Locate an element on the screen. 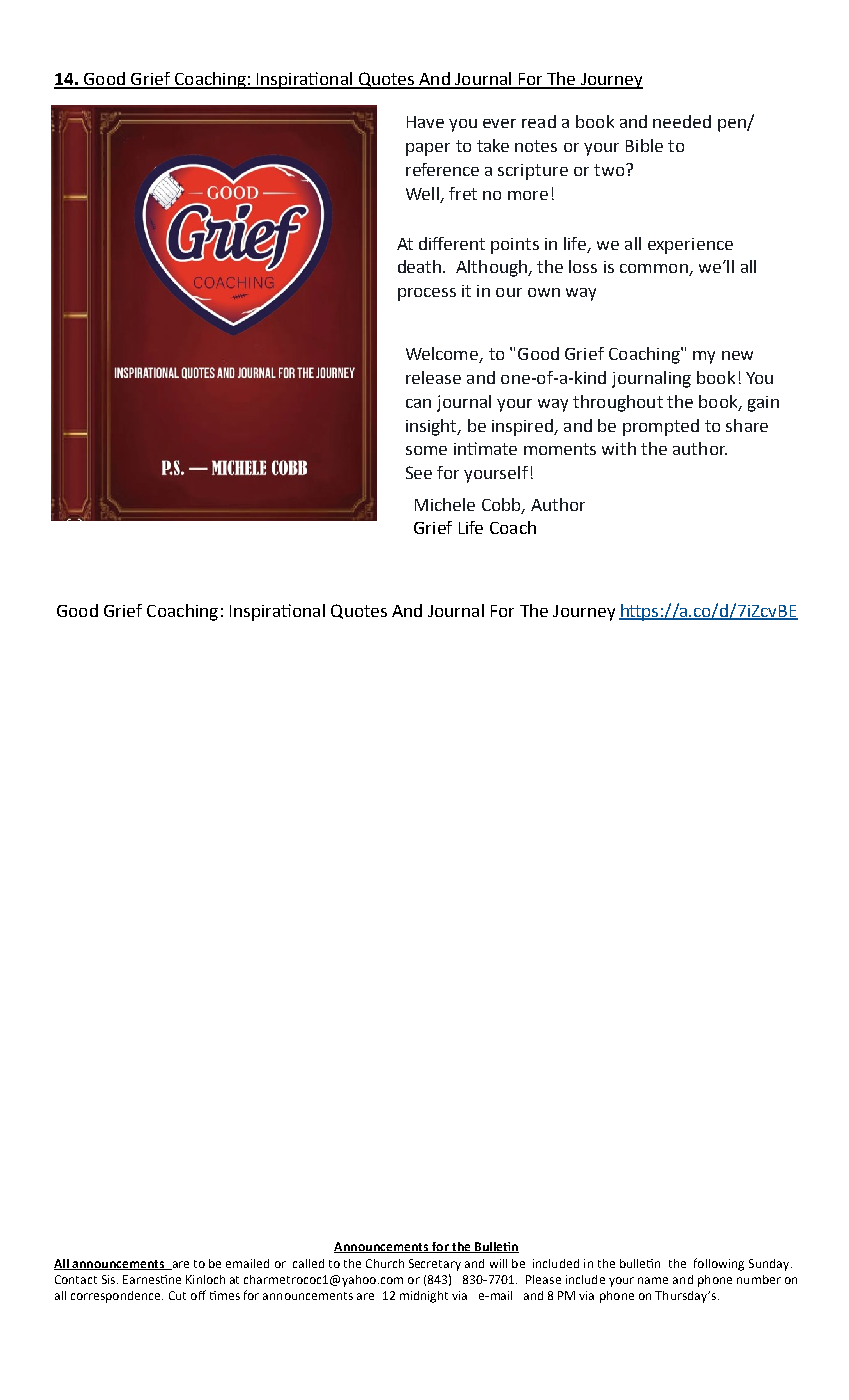  Contact is located at coordinates (76, 1279).
